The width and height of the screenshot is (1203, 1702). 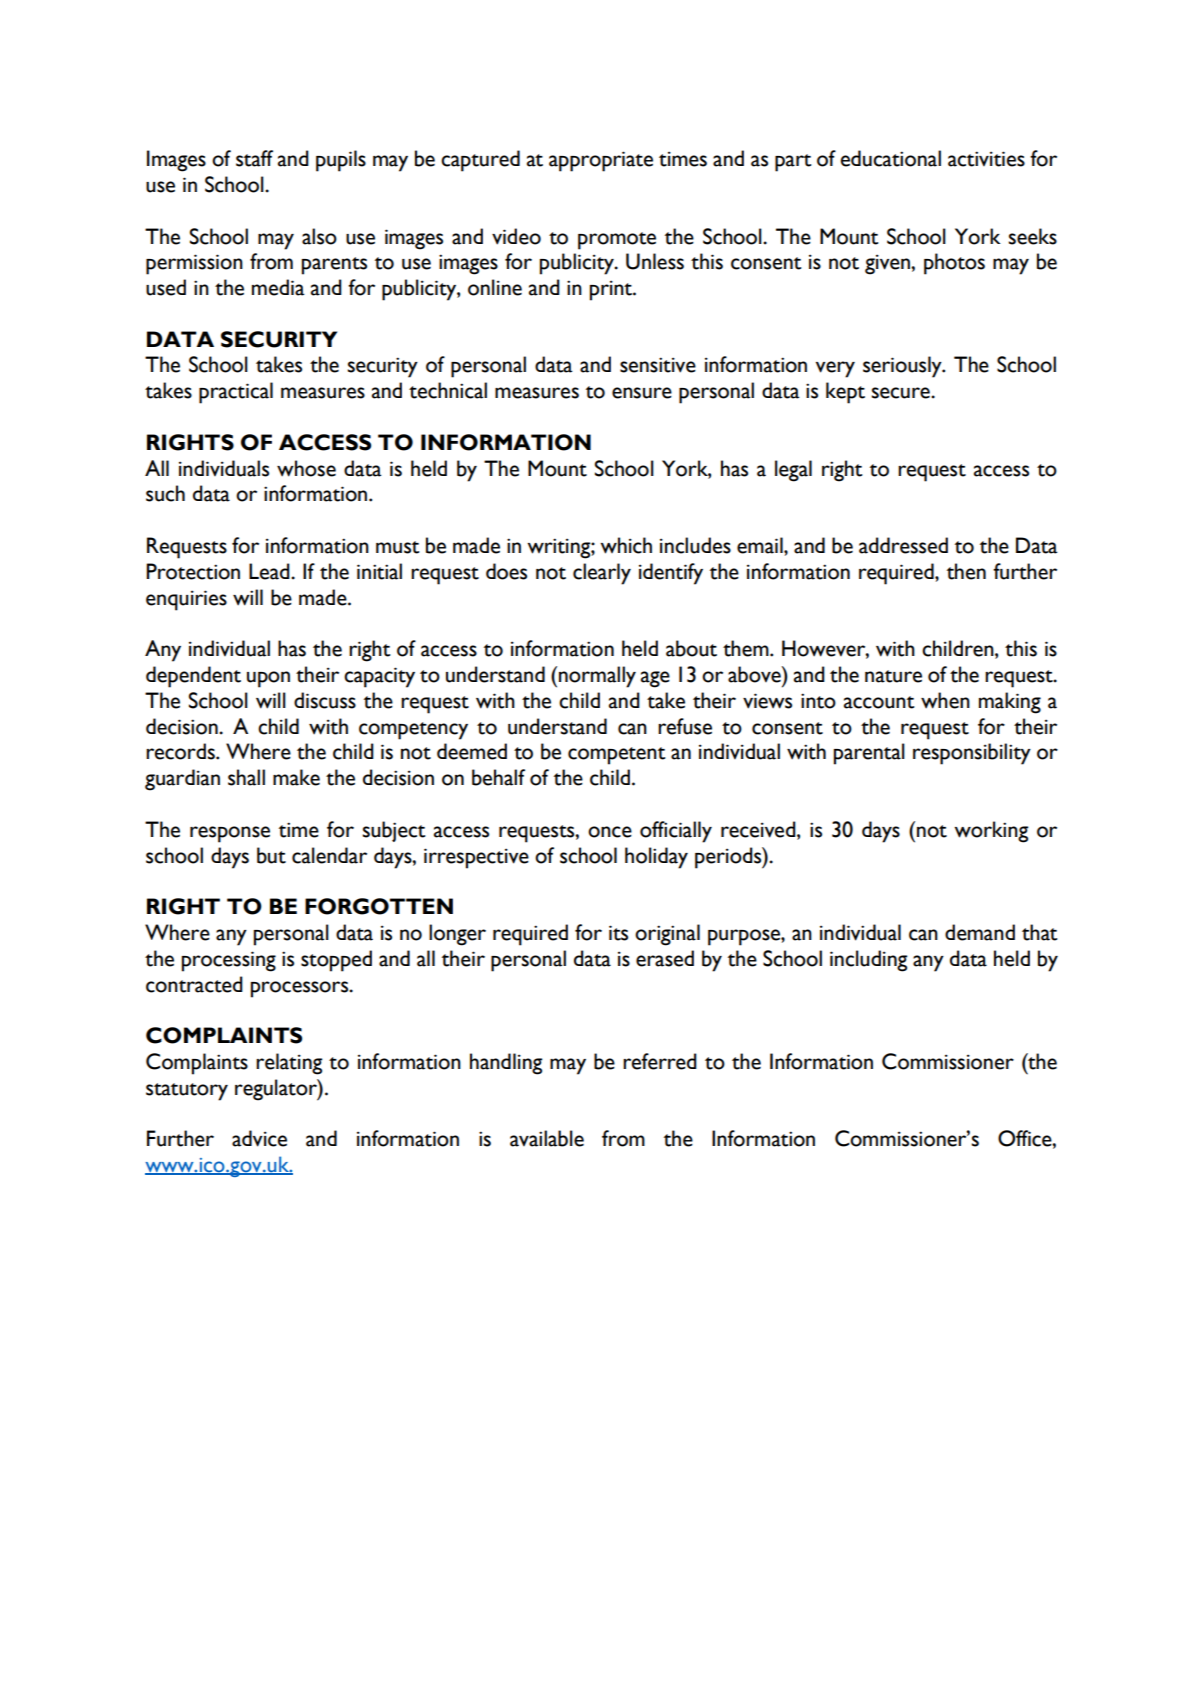 I want to click on educational, so click(x=891, y=158).
